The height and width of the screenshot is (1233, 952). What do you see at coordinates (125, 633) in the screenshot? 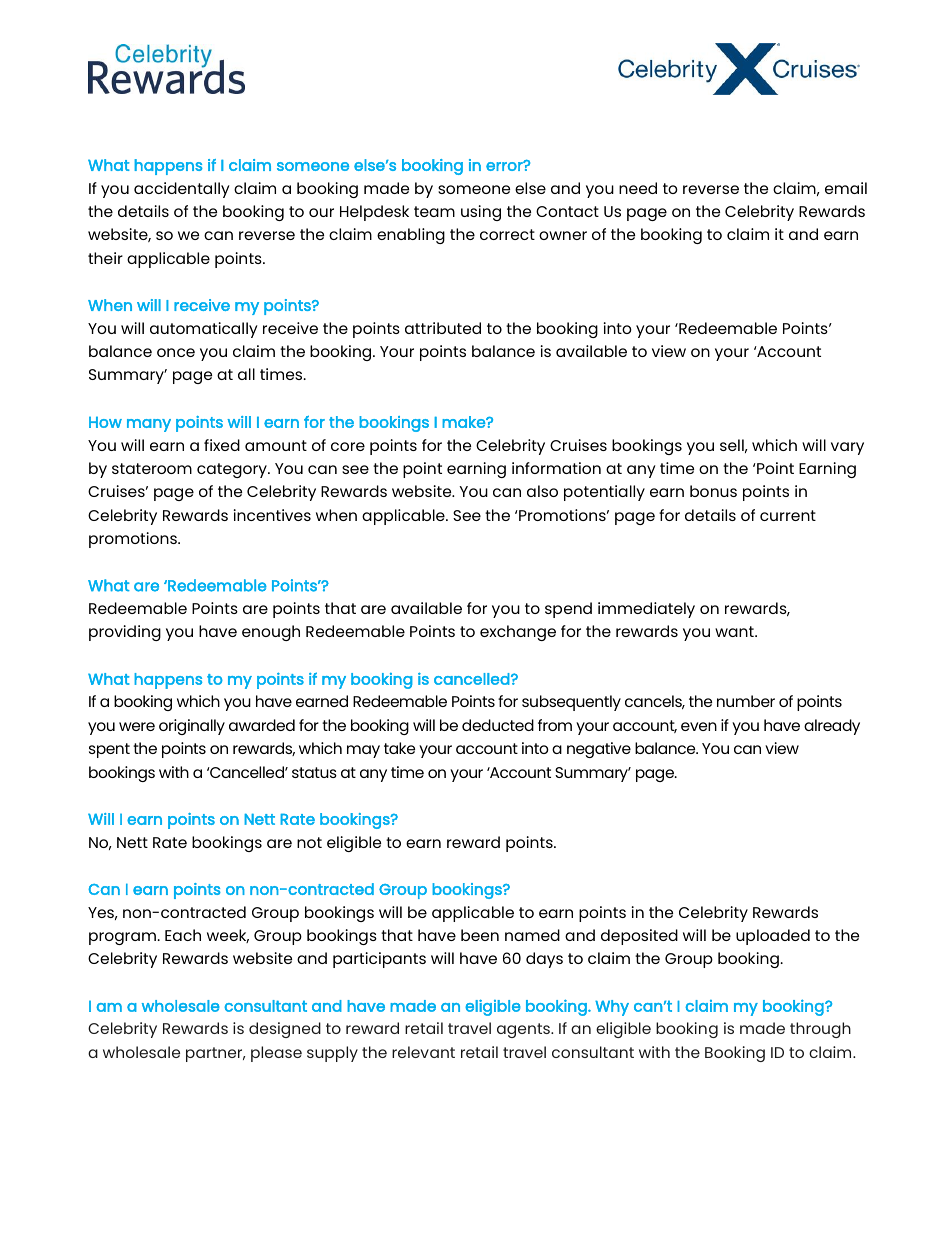
I see `providing` at bounding box center [125, 633].
